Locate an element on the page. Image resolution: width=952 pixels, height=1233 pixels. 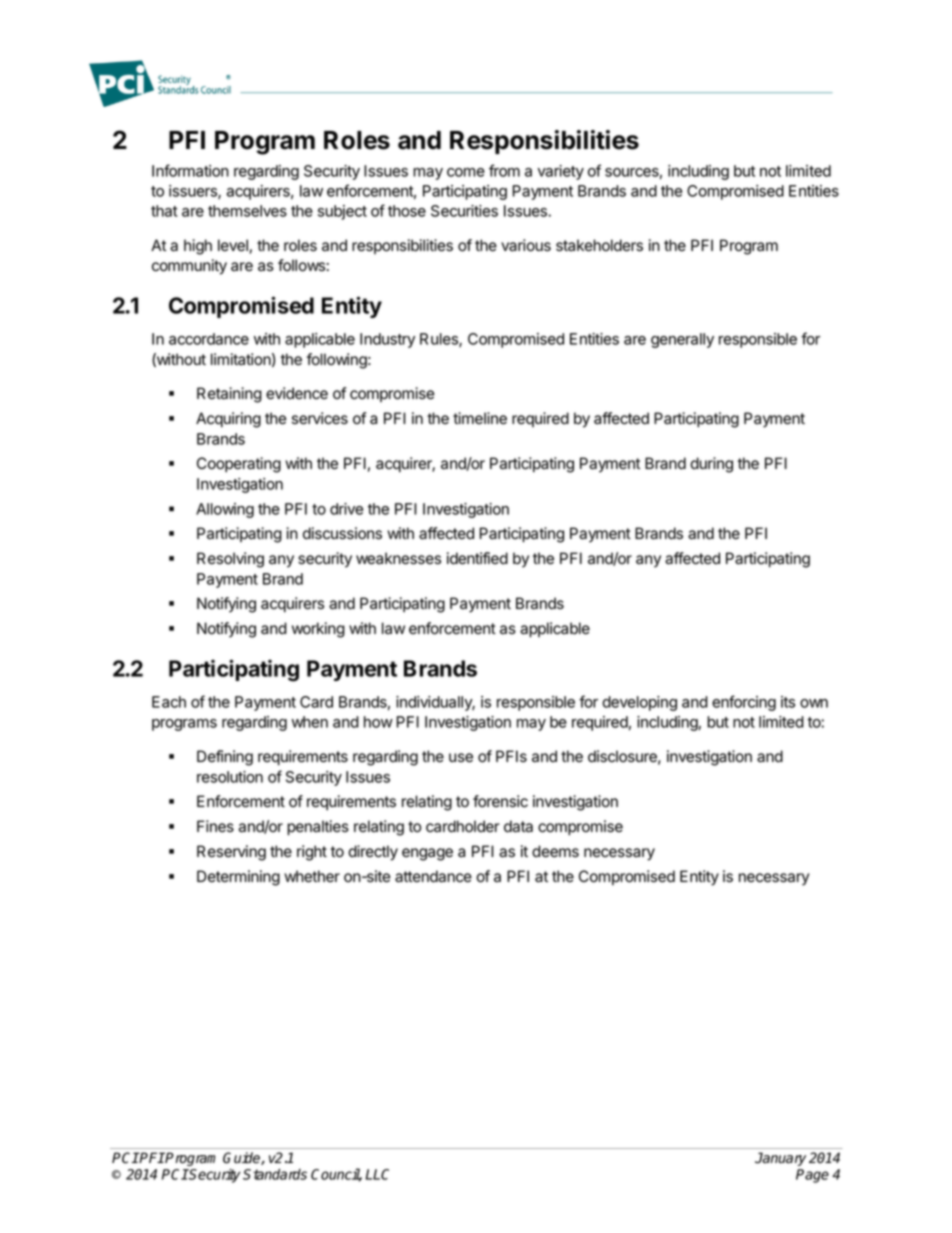
Page is located at coordinates (812, 1176).
